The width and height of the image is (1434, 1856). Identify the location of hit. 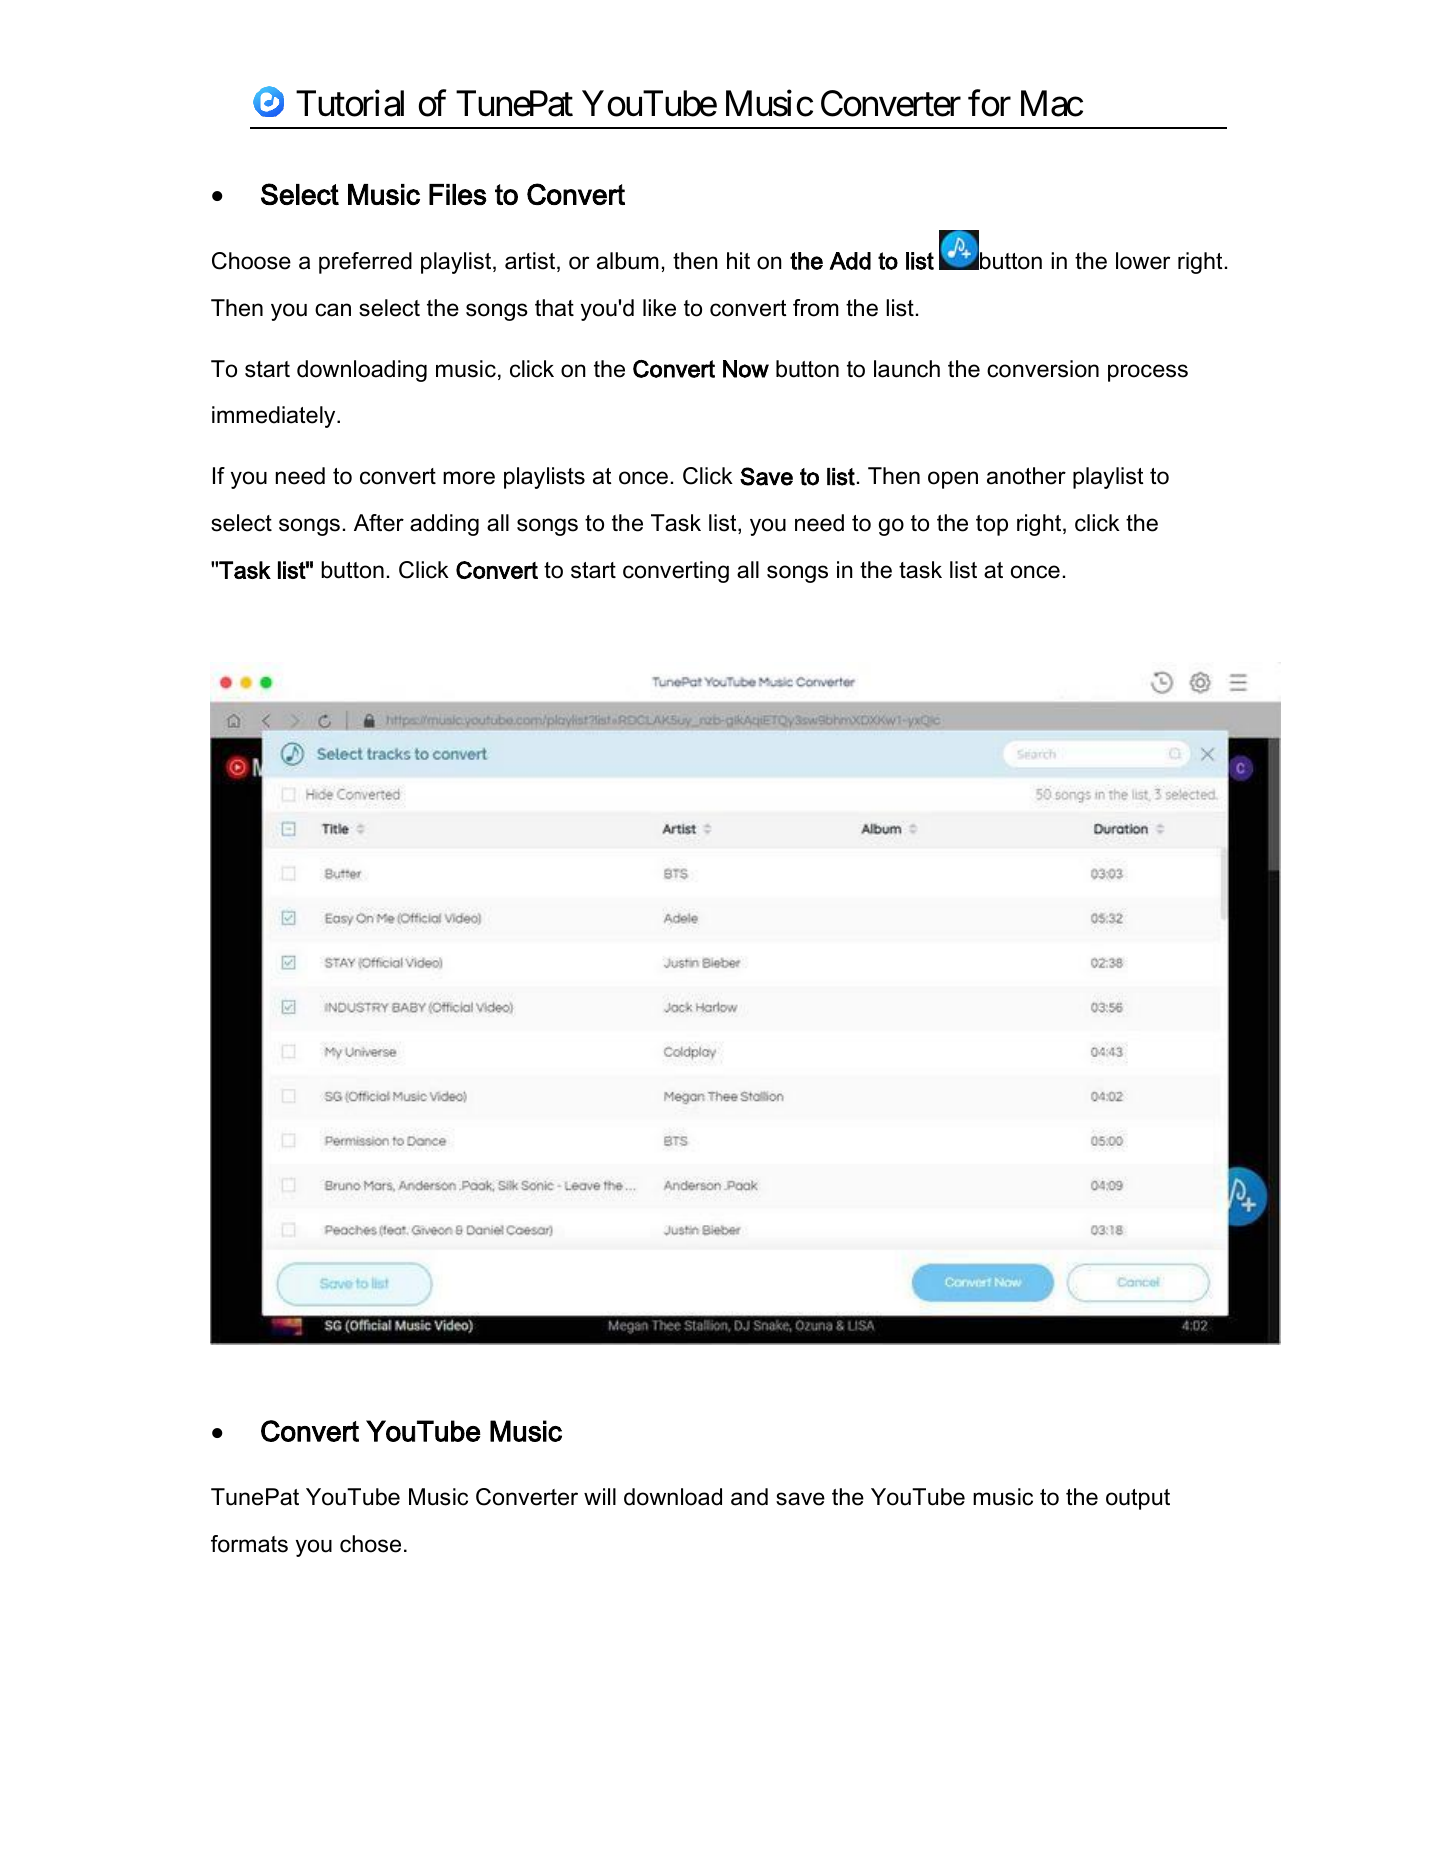
(738, 260).
